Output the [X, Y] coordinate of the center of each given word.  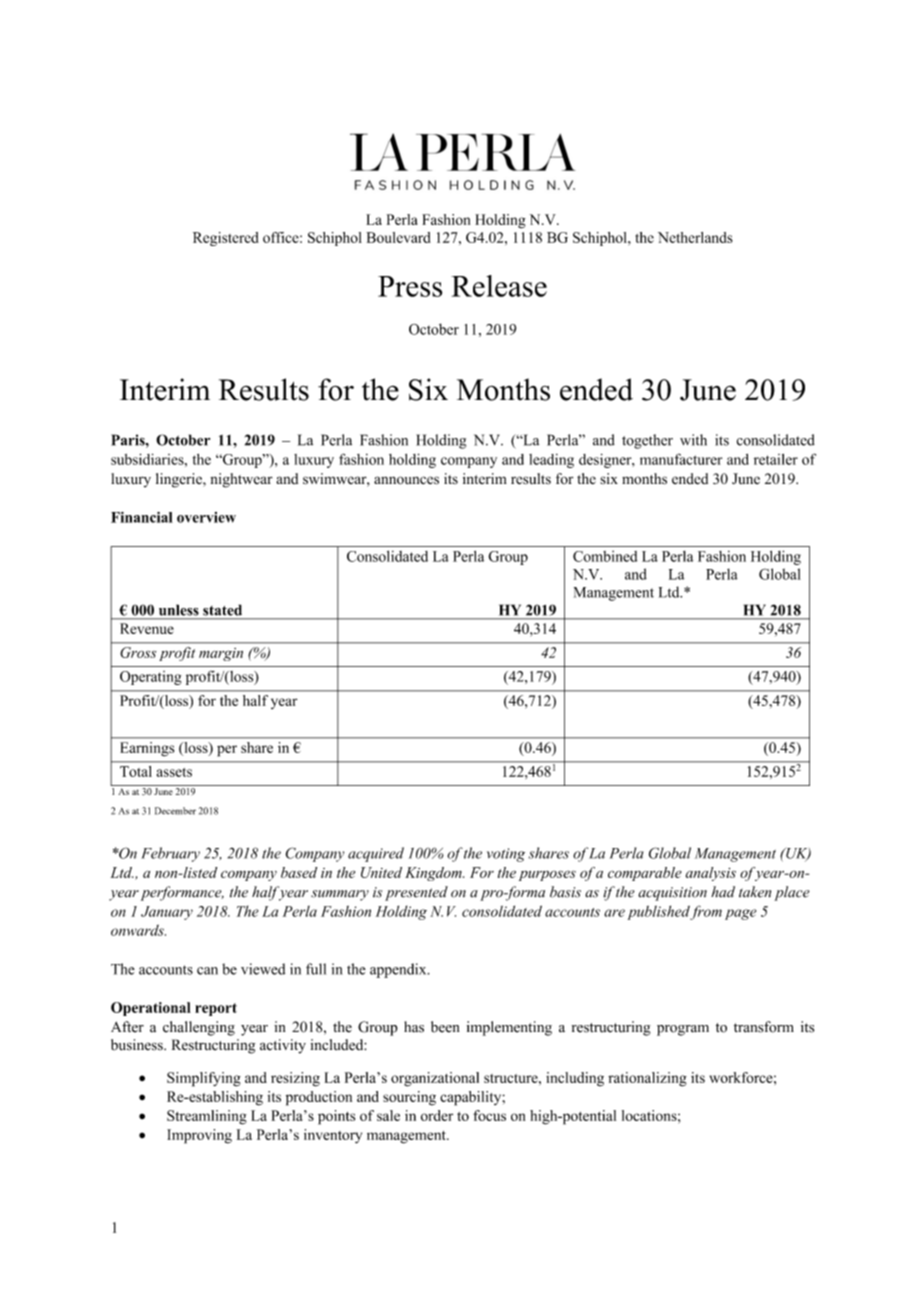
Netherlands [695, 237]
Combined [605, 556]
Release [499, 286]
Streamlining [207, 1117]
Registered [226, 239]
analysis [711, 874]
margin [221, 654]
